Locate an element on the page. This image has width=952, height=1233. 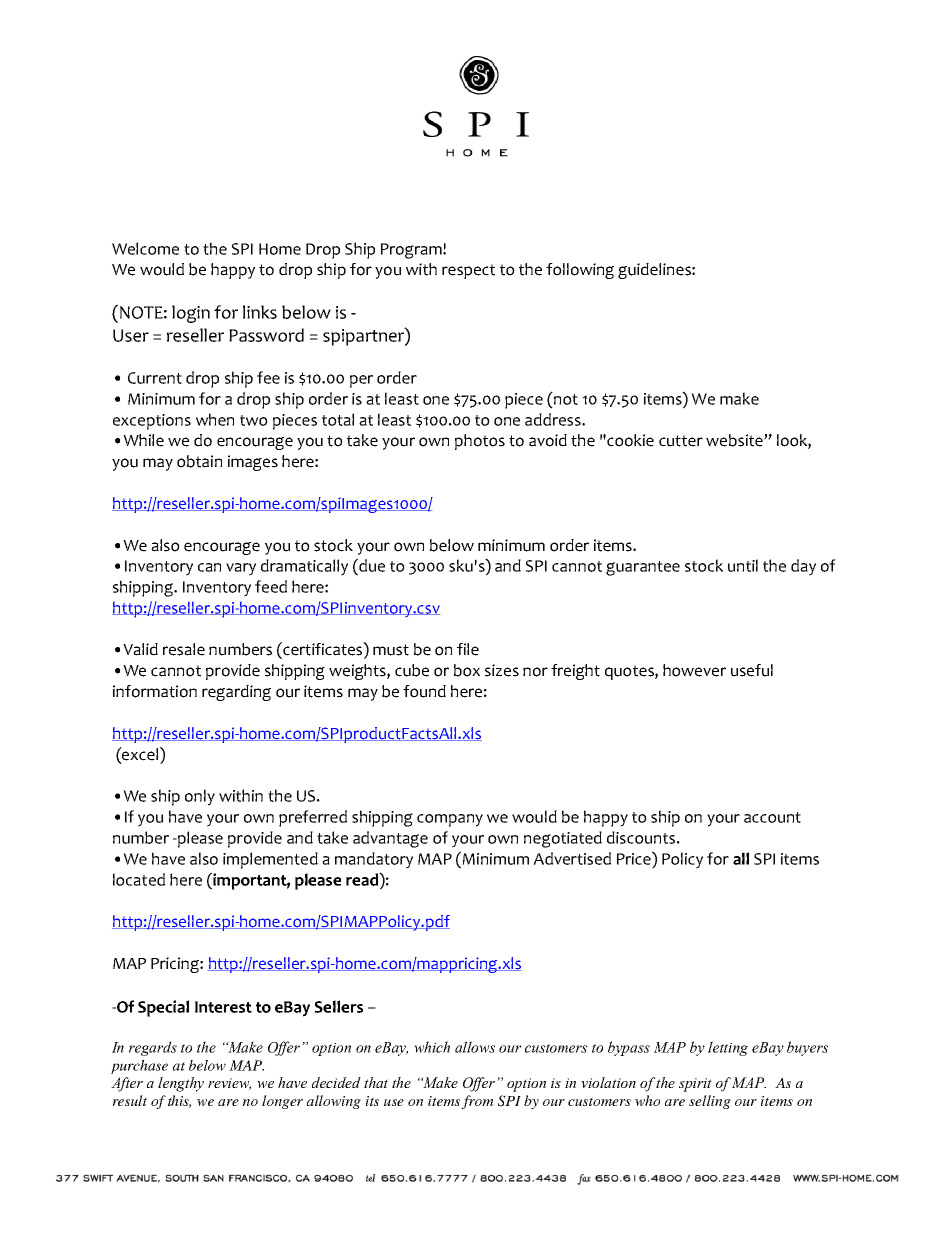
website is located at coordinates (735, 440).
